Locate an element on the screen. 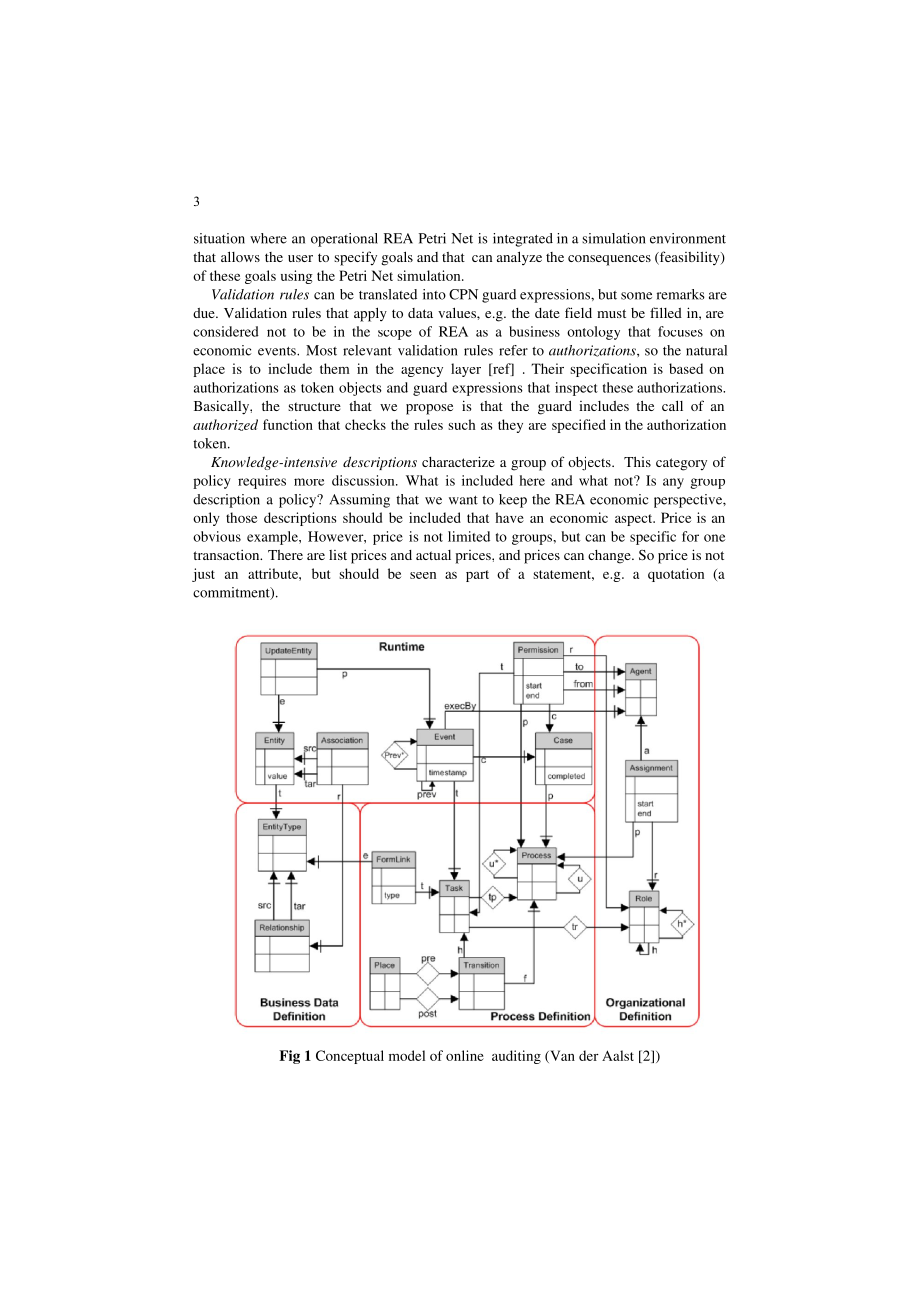 The width and height of the screenshot is (924, 1309). quotation is located at coordinates (676, 575).
